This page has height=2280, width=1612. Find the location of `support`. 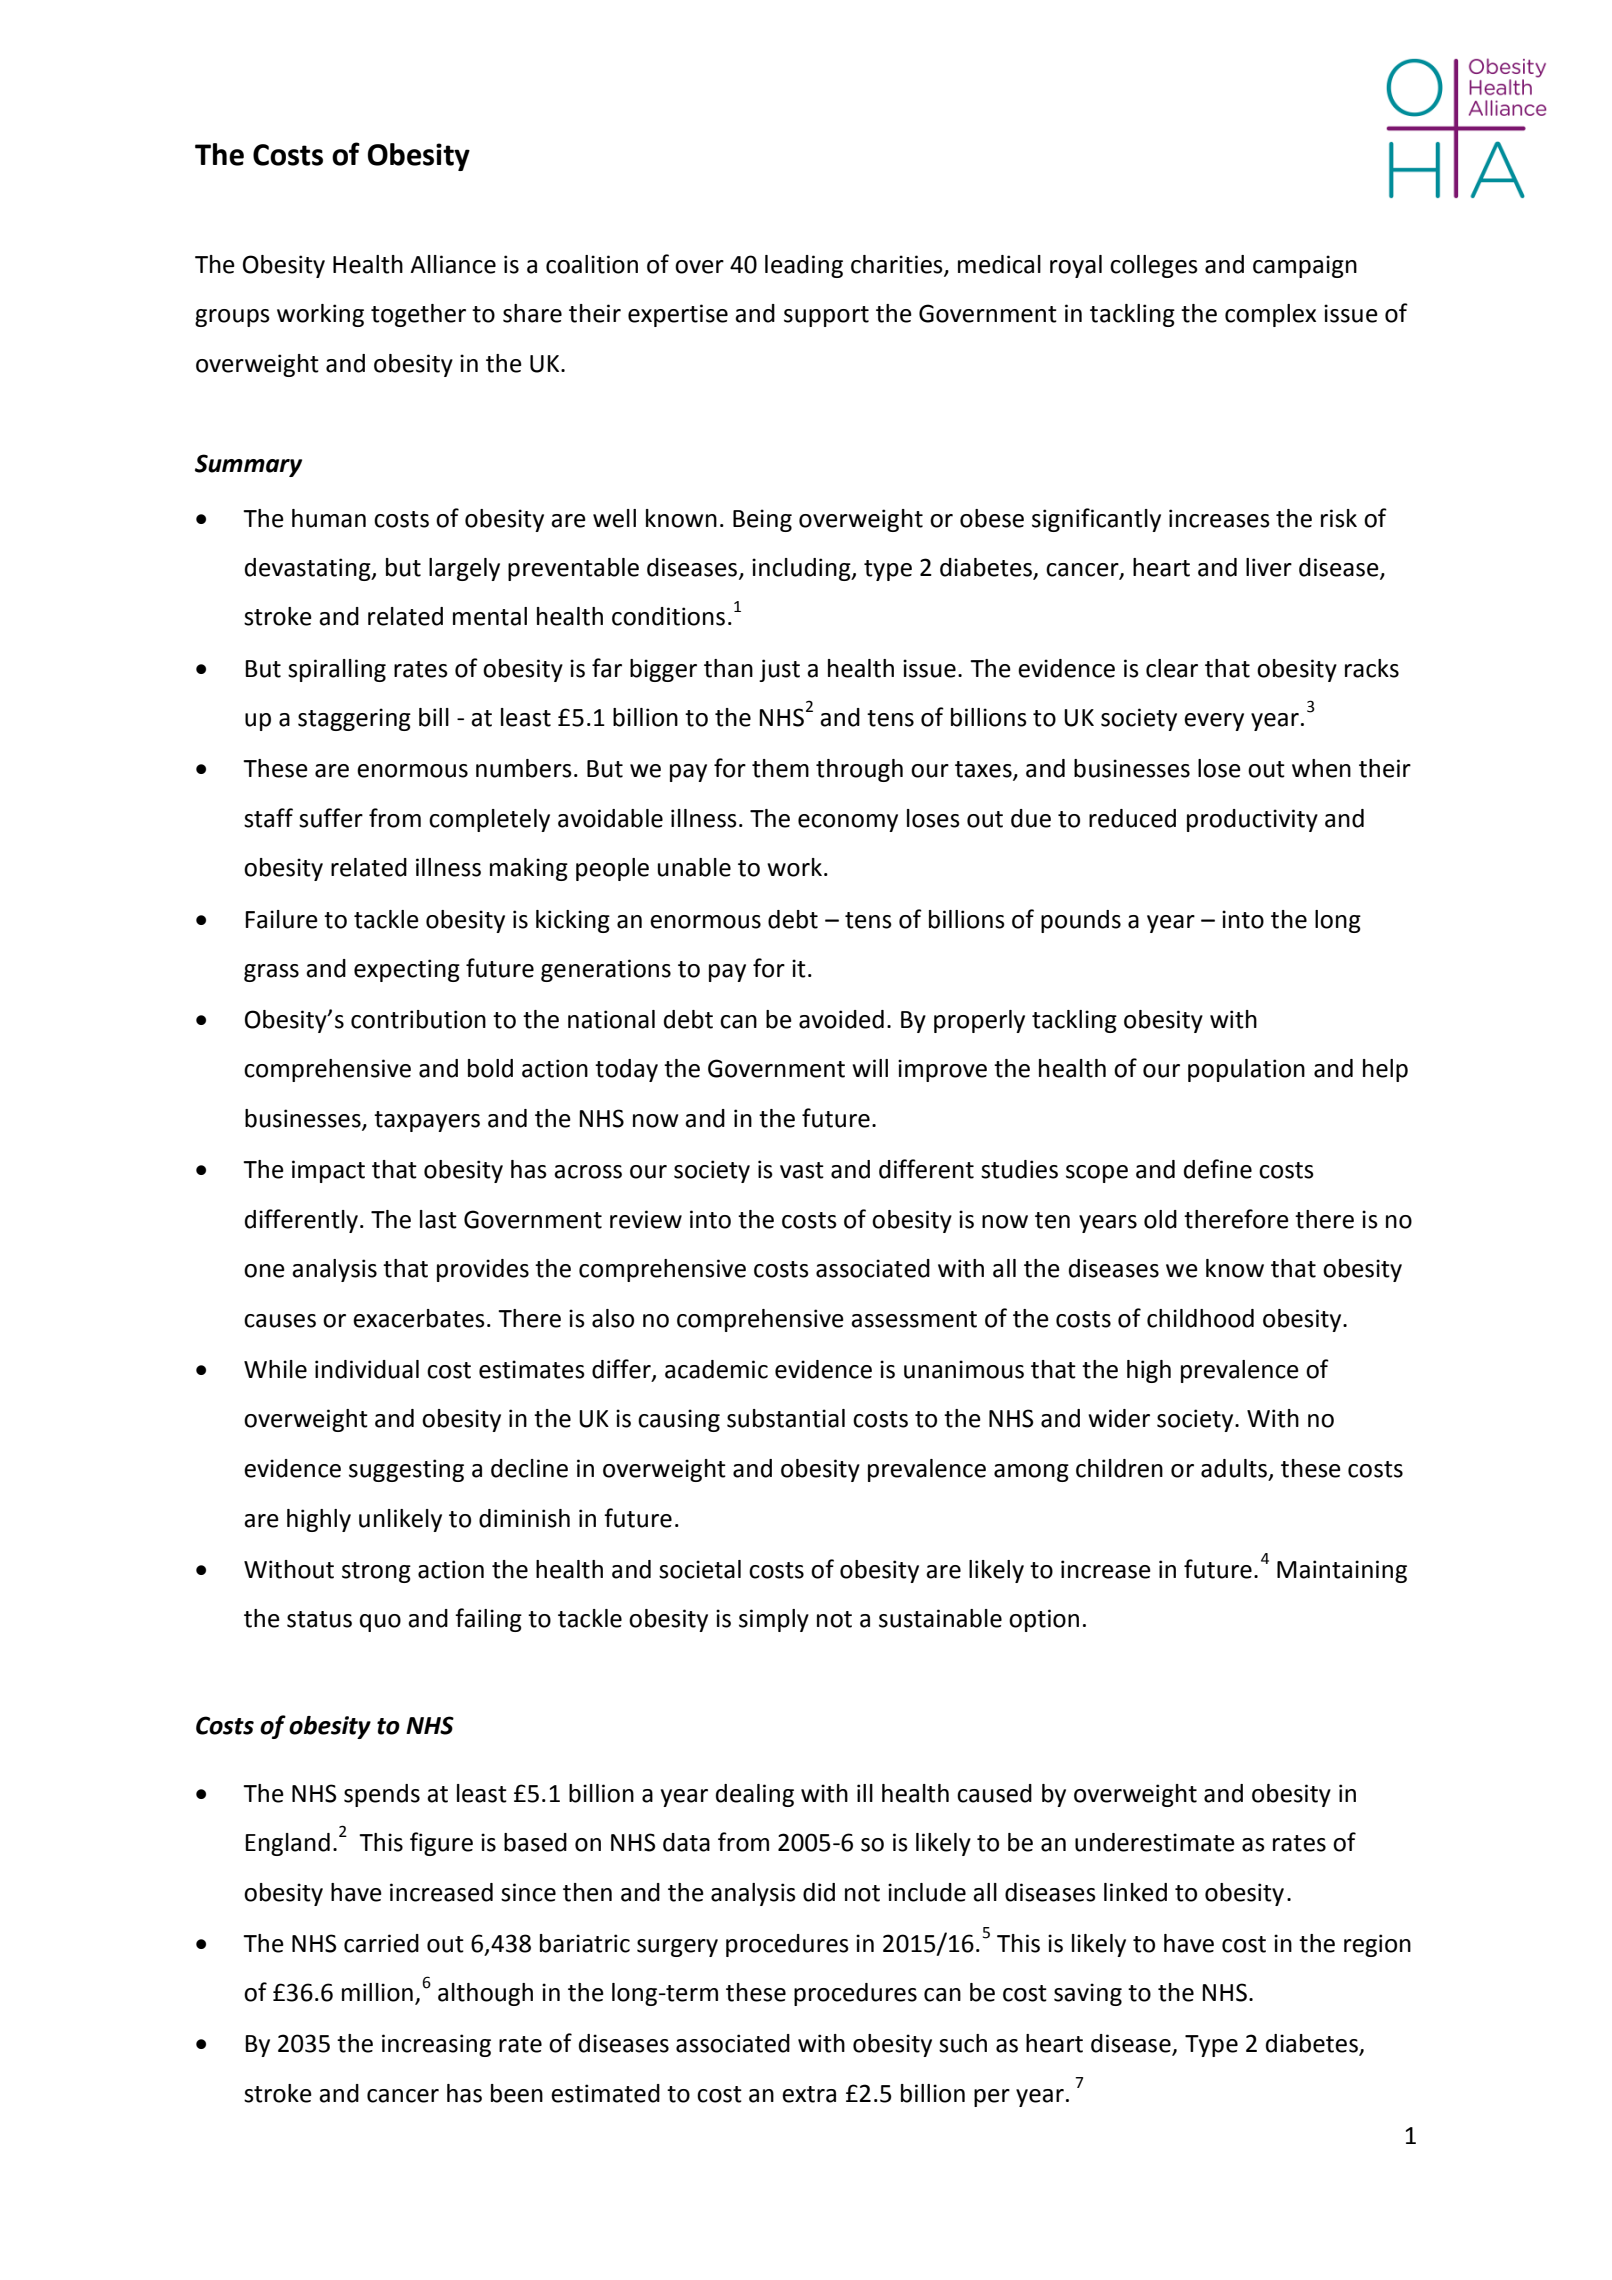

support is located at coordinates (826, 316).
